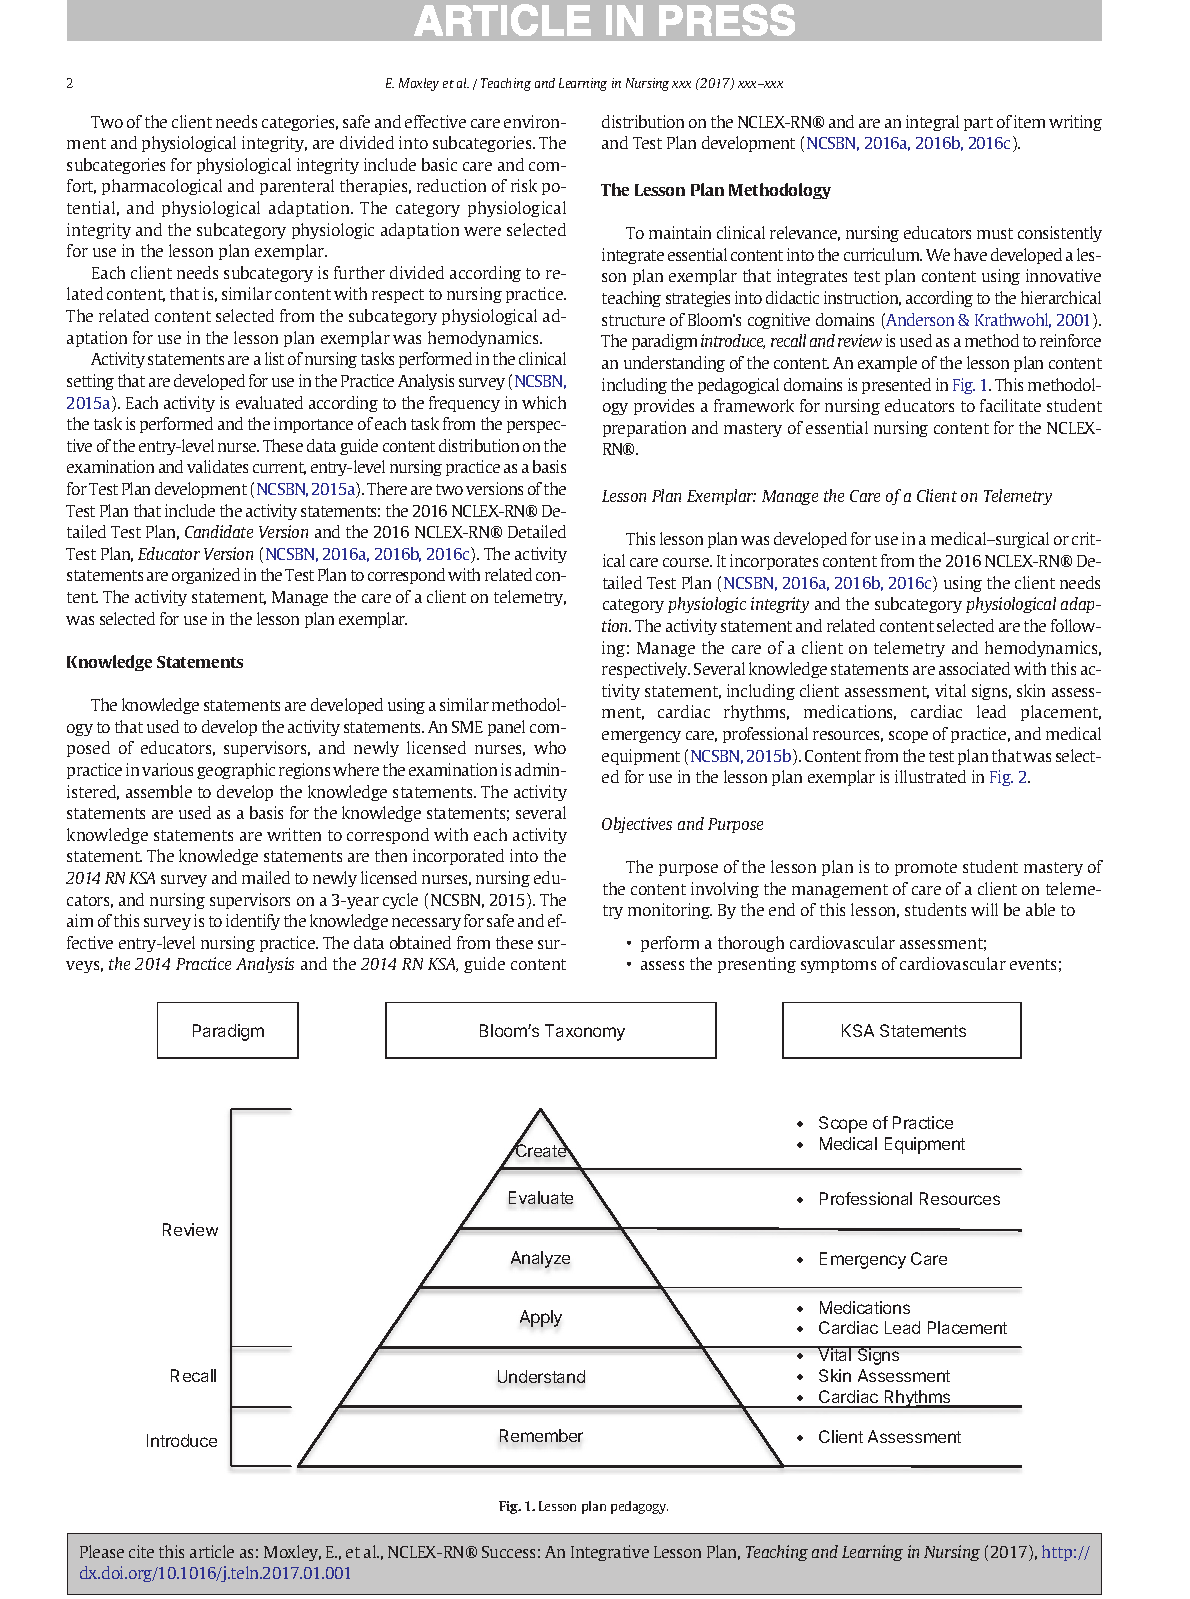 The height and width of the image is (1599, 1190). I want to click on parenteral, so click(297, 187).
